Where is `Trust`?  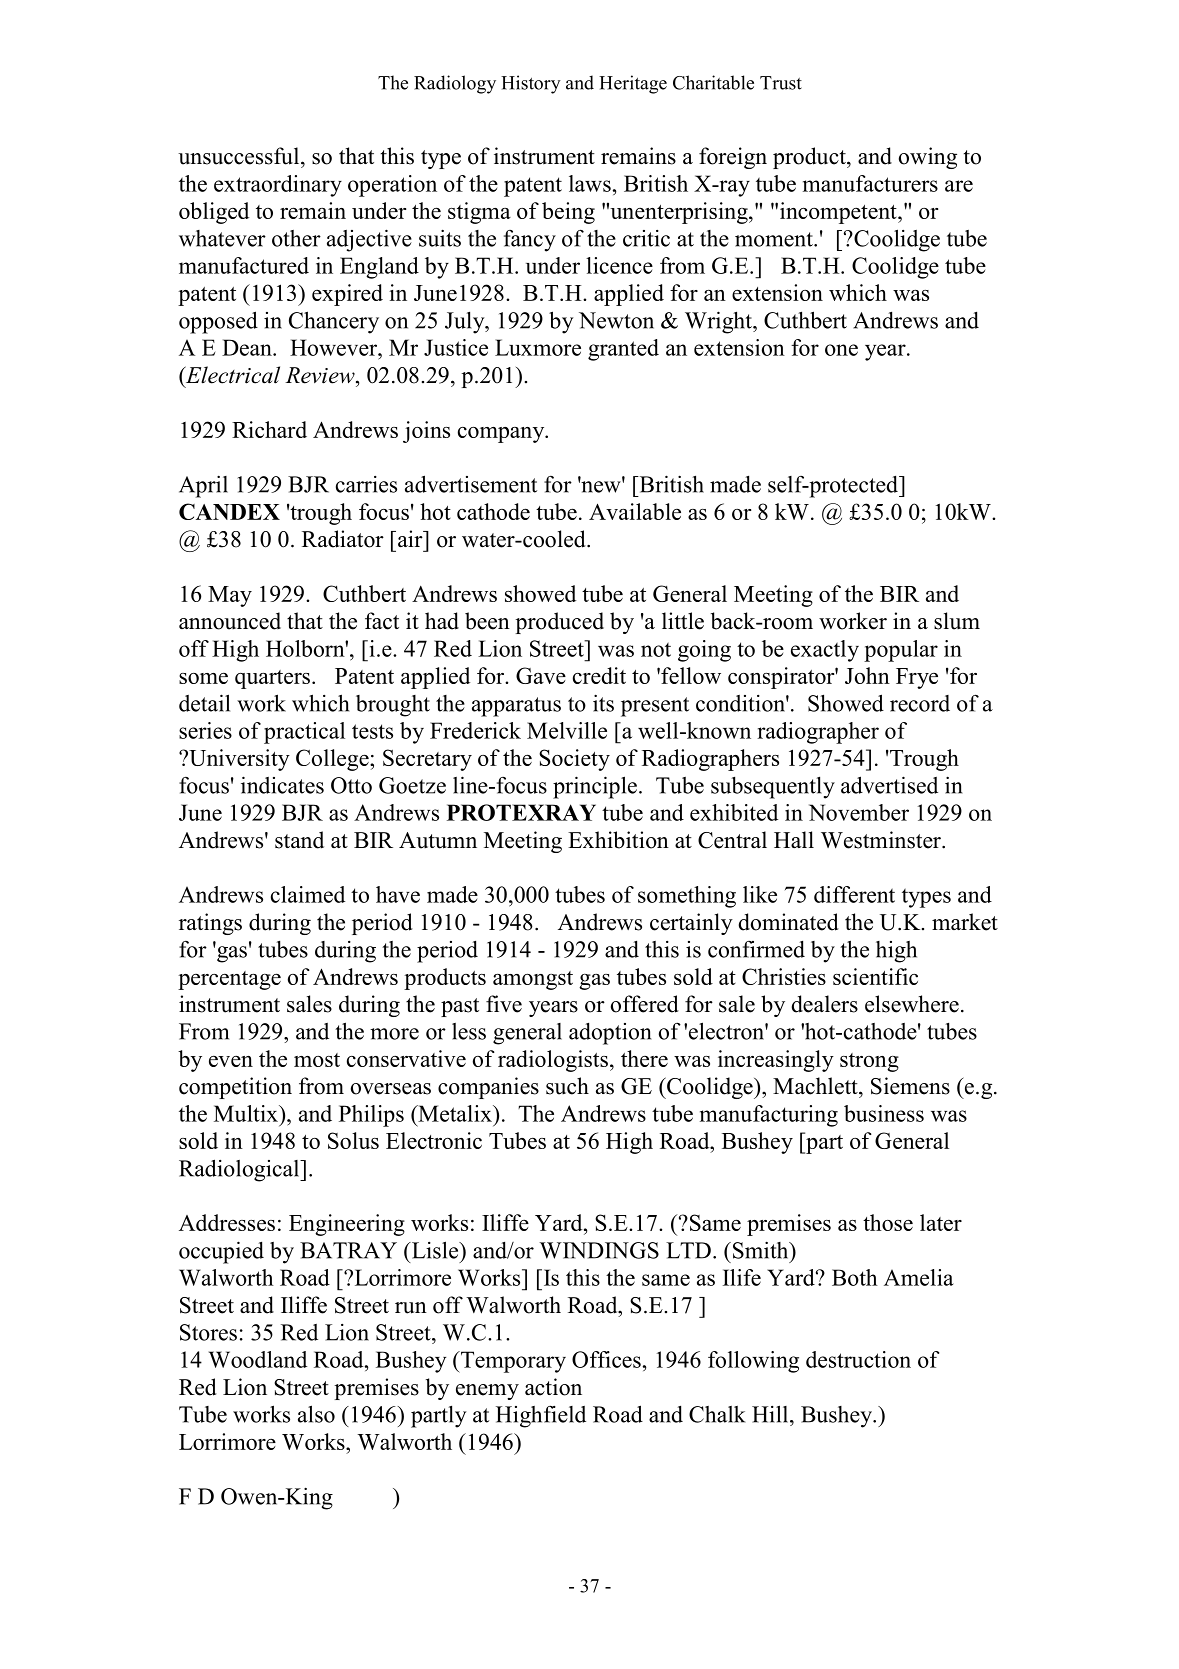 Trust is located at coordinates (781, 83).
